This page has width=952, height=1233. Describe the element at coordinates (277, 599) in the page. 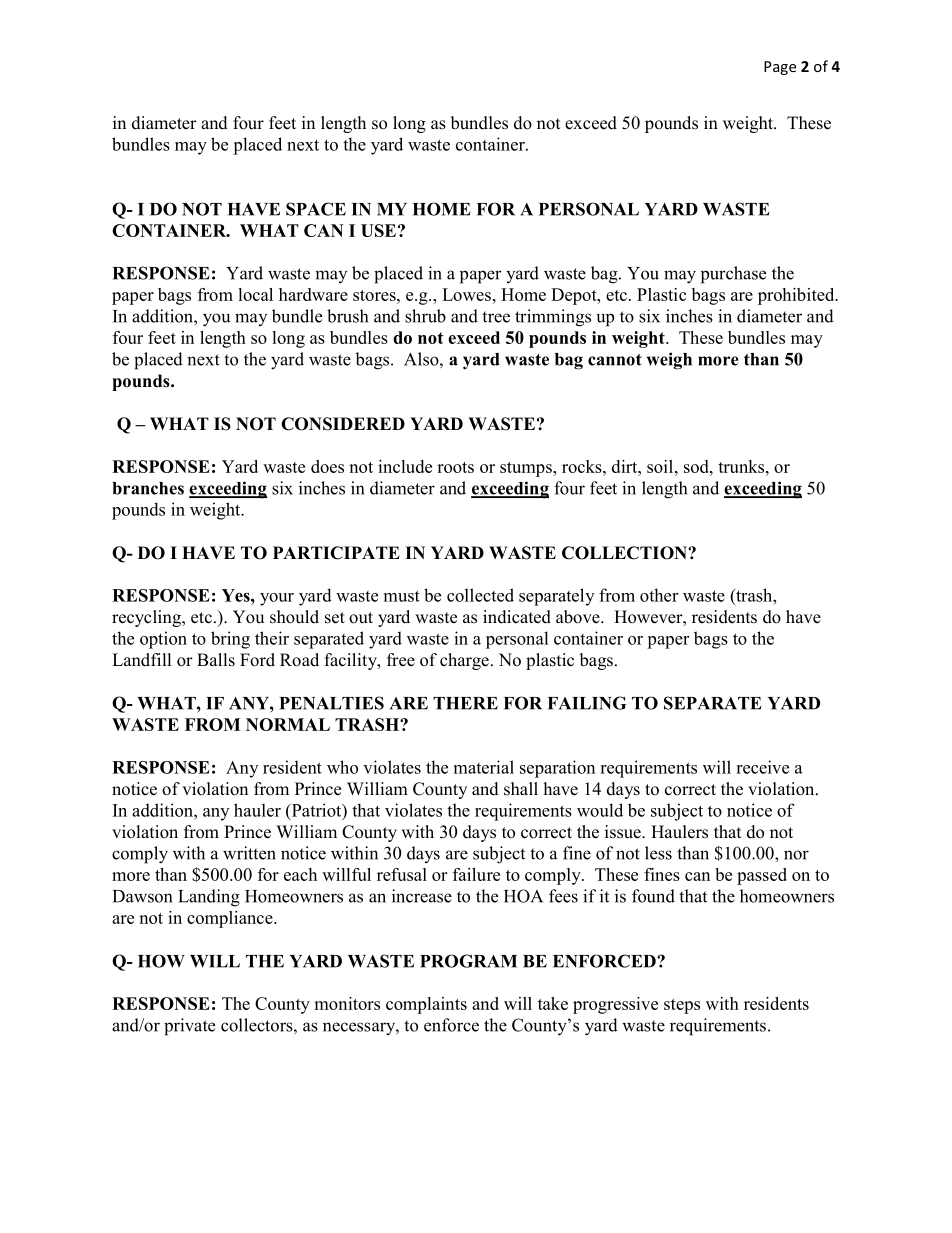

I see `your` at that location.
